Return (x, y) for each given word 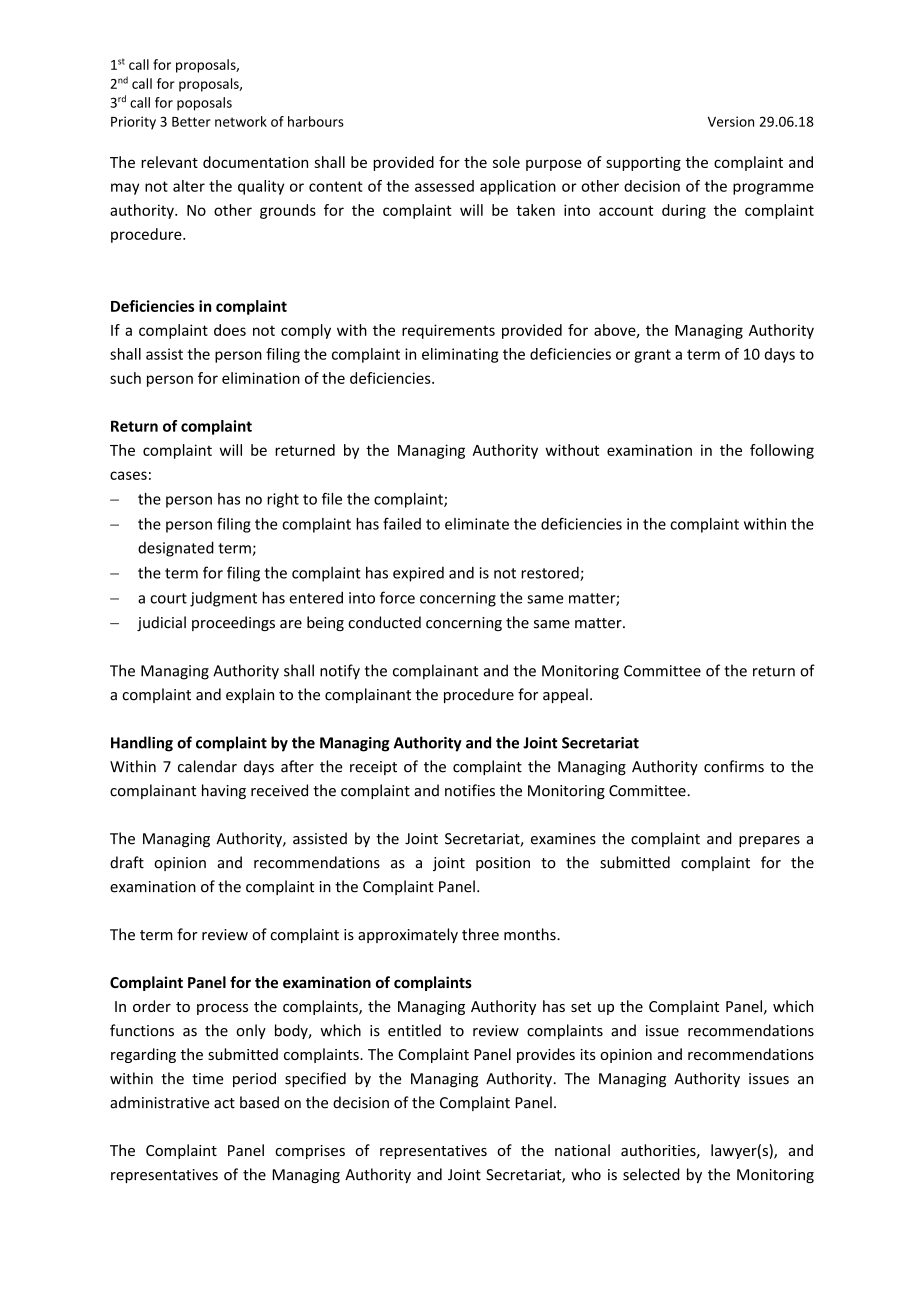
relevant (169, 162)
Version (731, 121)
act (224, 1103)
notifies (470, 790)
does (230, 330)
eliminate (477, 524)
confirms (734, 766)
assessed (444, 186)
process (222, 1009)
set (581, 1007)
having (224, 791)
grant (652, 356)
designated (176, 549)
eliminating (460, 355)
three (480, 934)
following (782, 451)
